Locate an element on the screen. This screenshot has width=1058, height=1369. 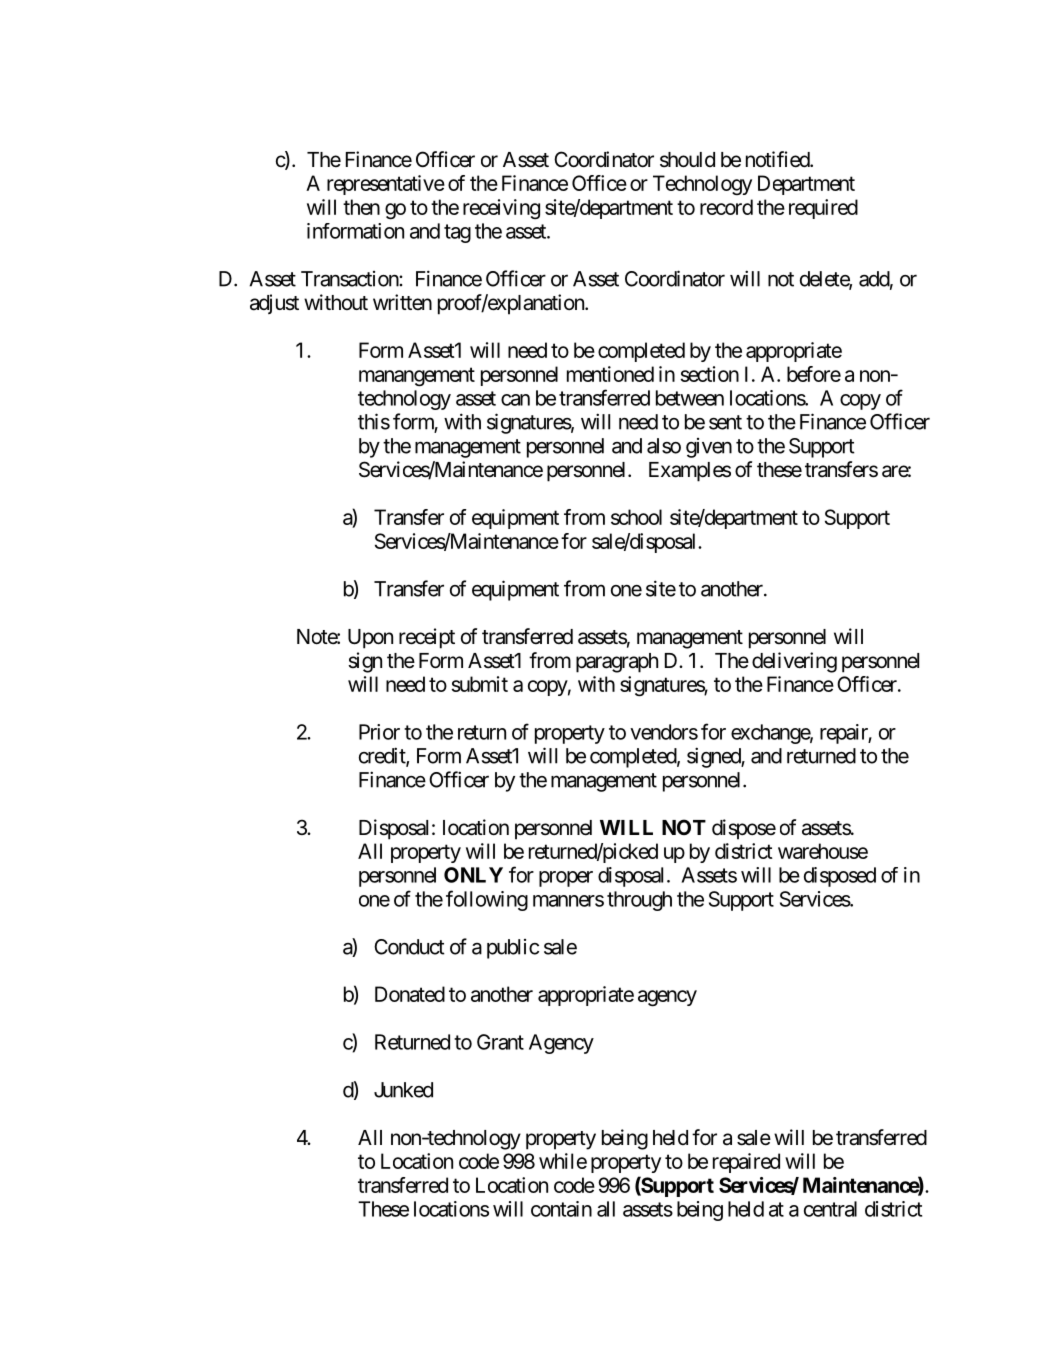
then is located at coordinates (361, 207).
